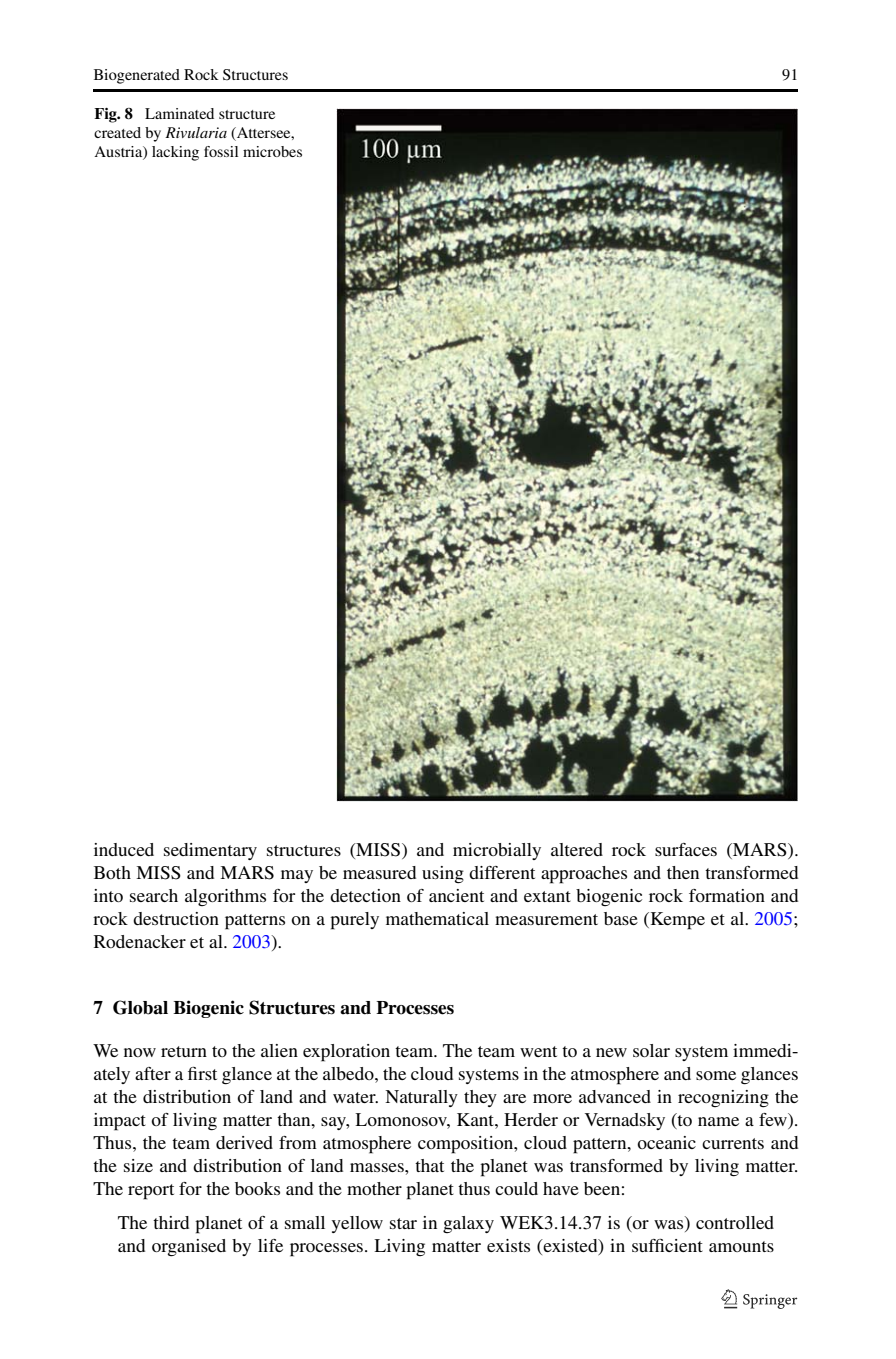 The image size is (896, 1359). I want to click on Laminated, so click(179, 113).
